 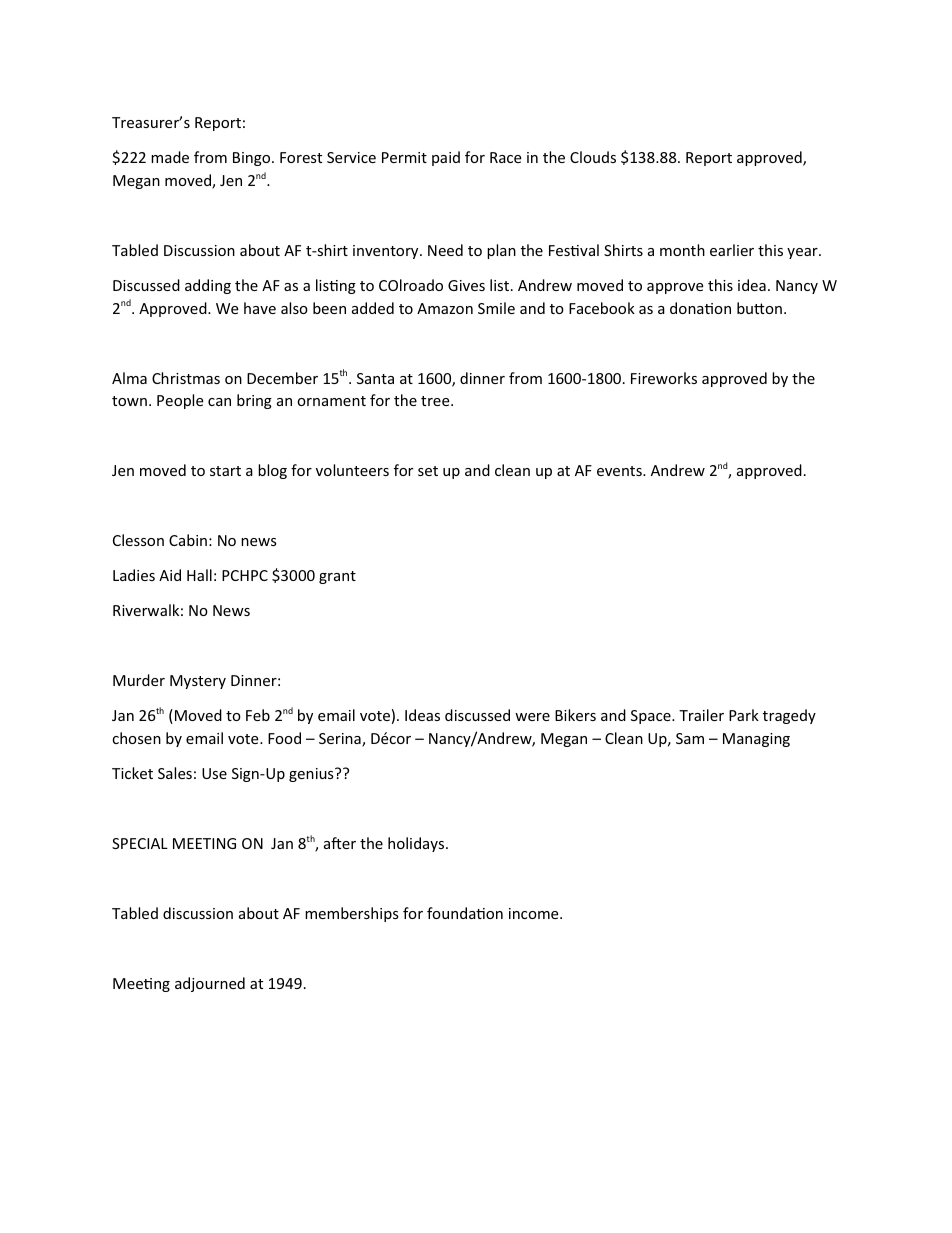 I want to click on were, so click(x=532, y=717).
